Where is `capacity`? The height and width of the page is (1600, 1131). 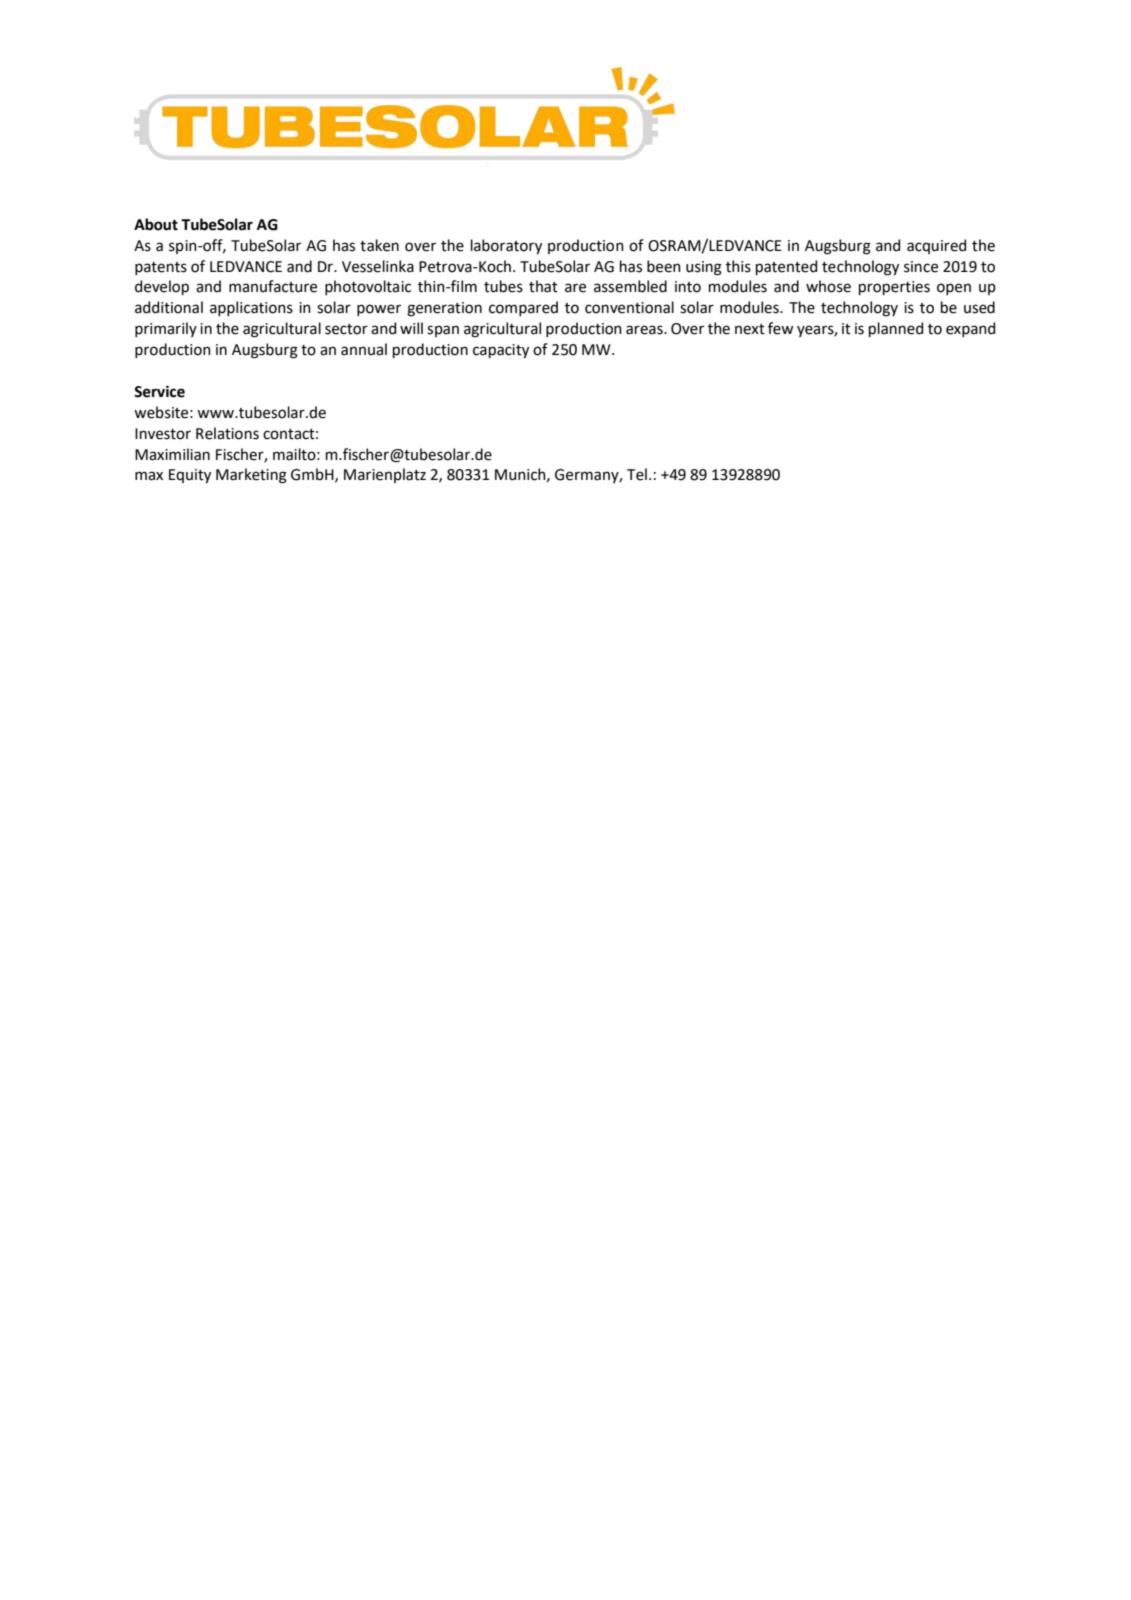 capacity is located at coordinates (501, 351).
